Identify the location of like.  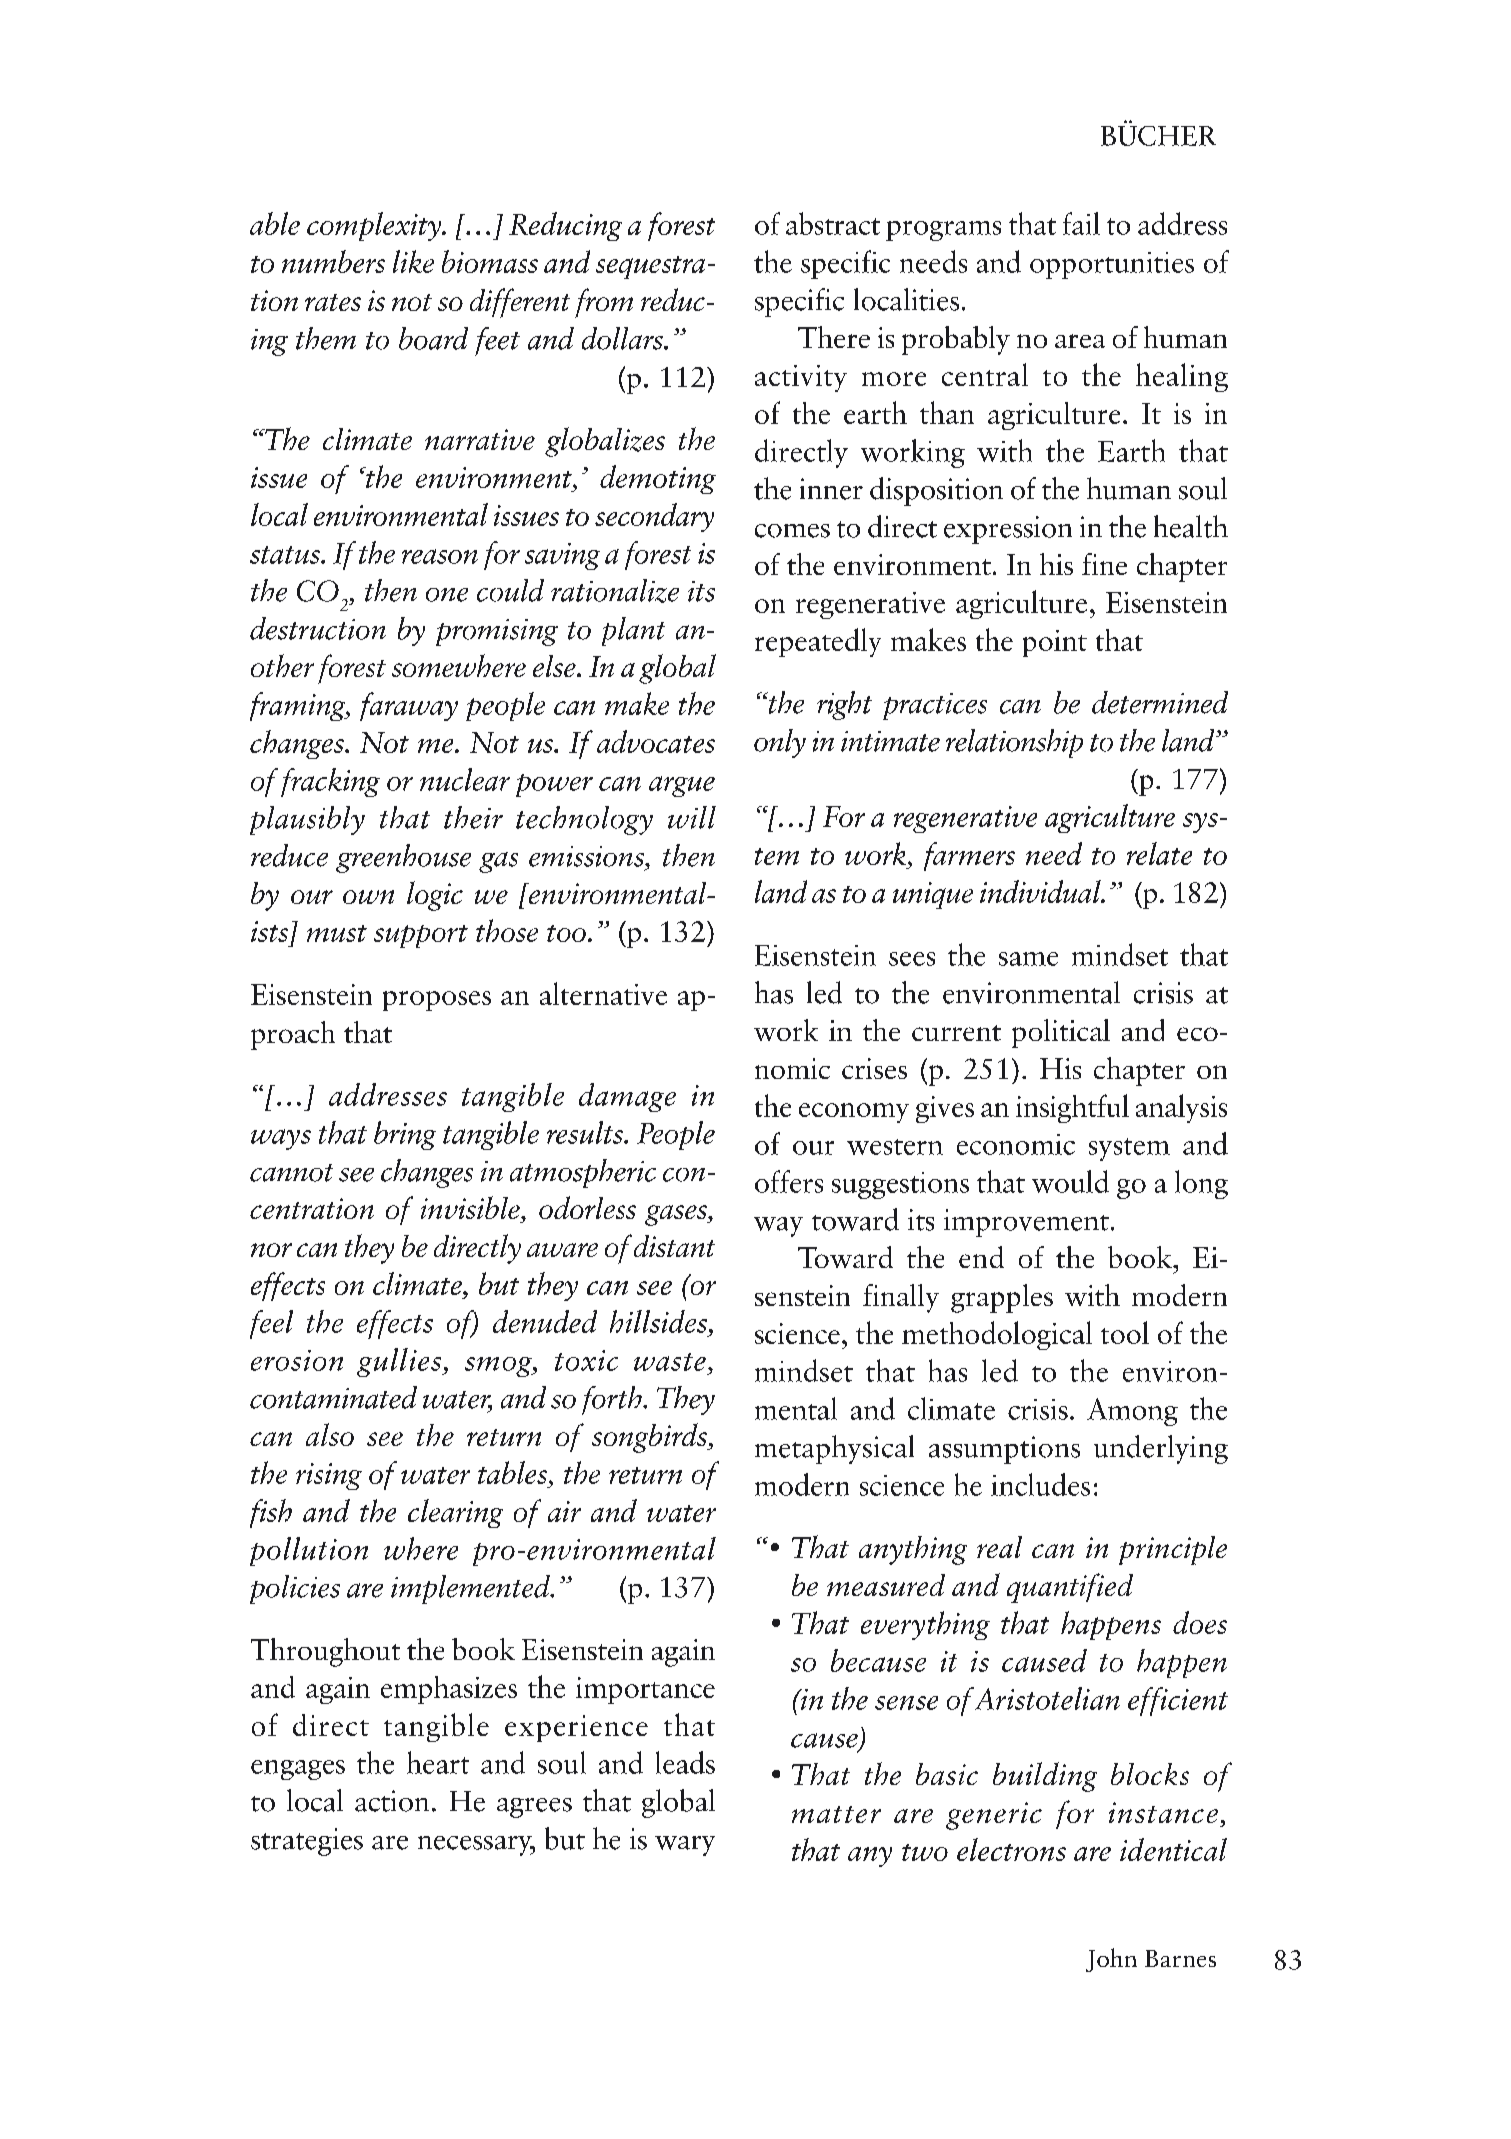
(413, 261).
